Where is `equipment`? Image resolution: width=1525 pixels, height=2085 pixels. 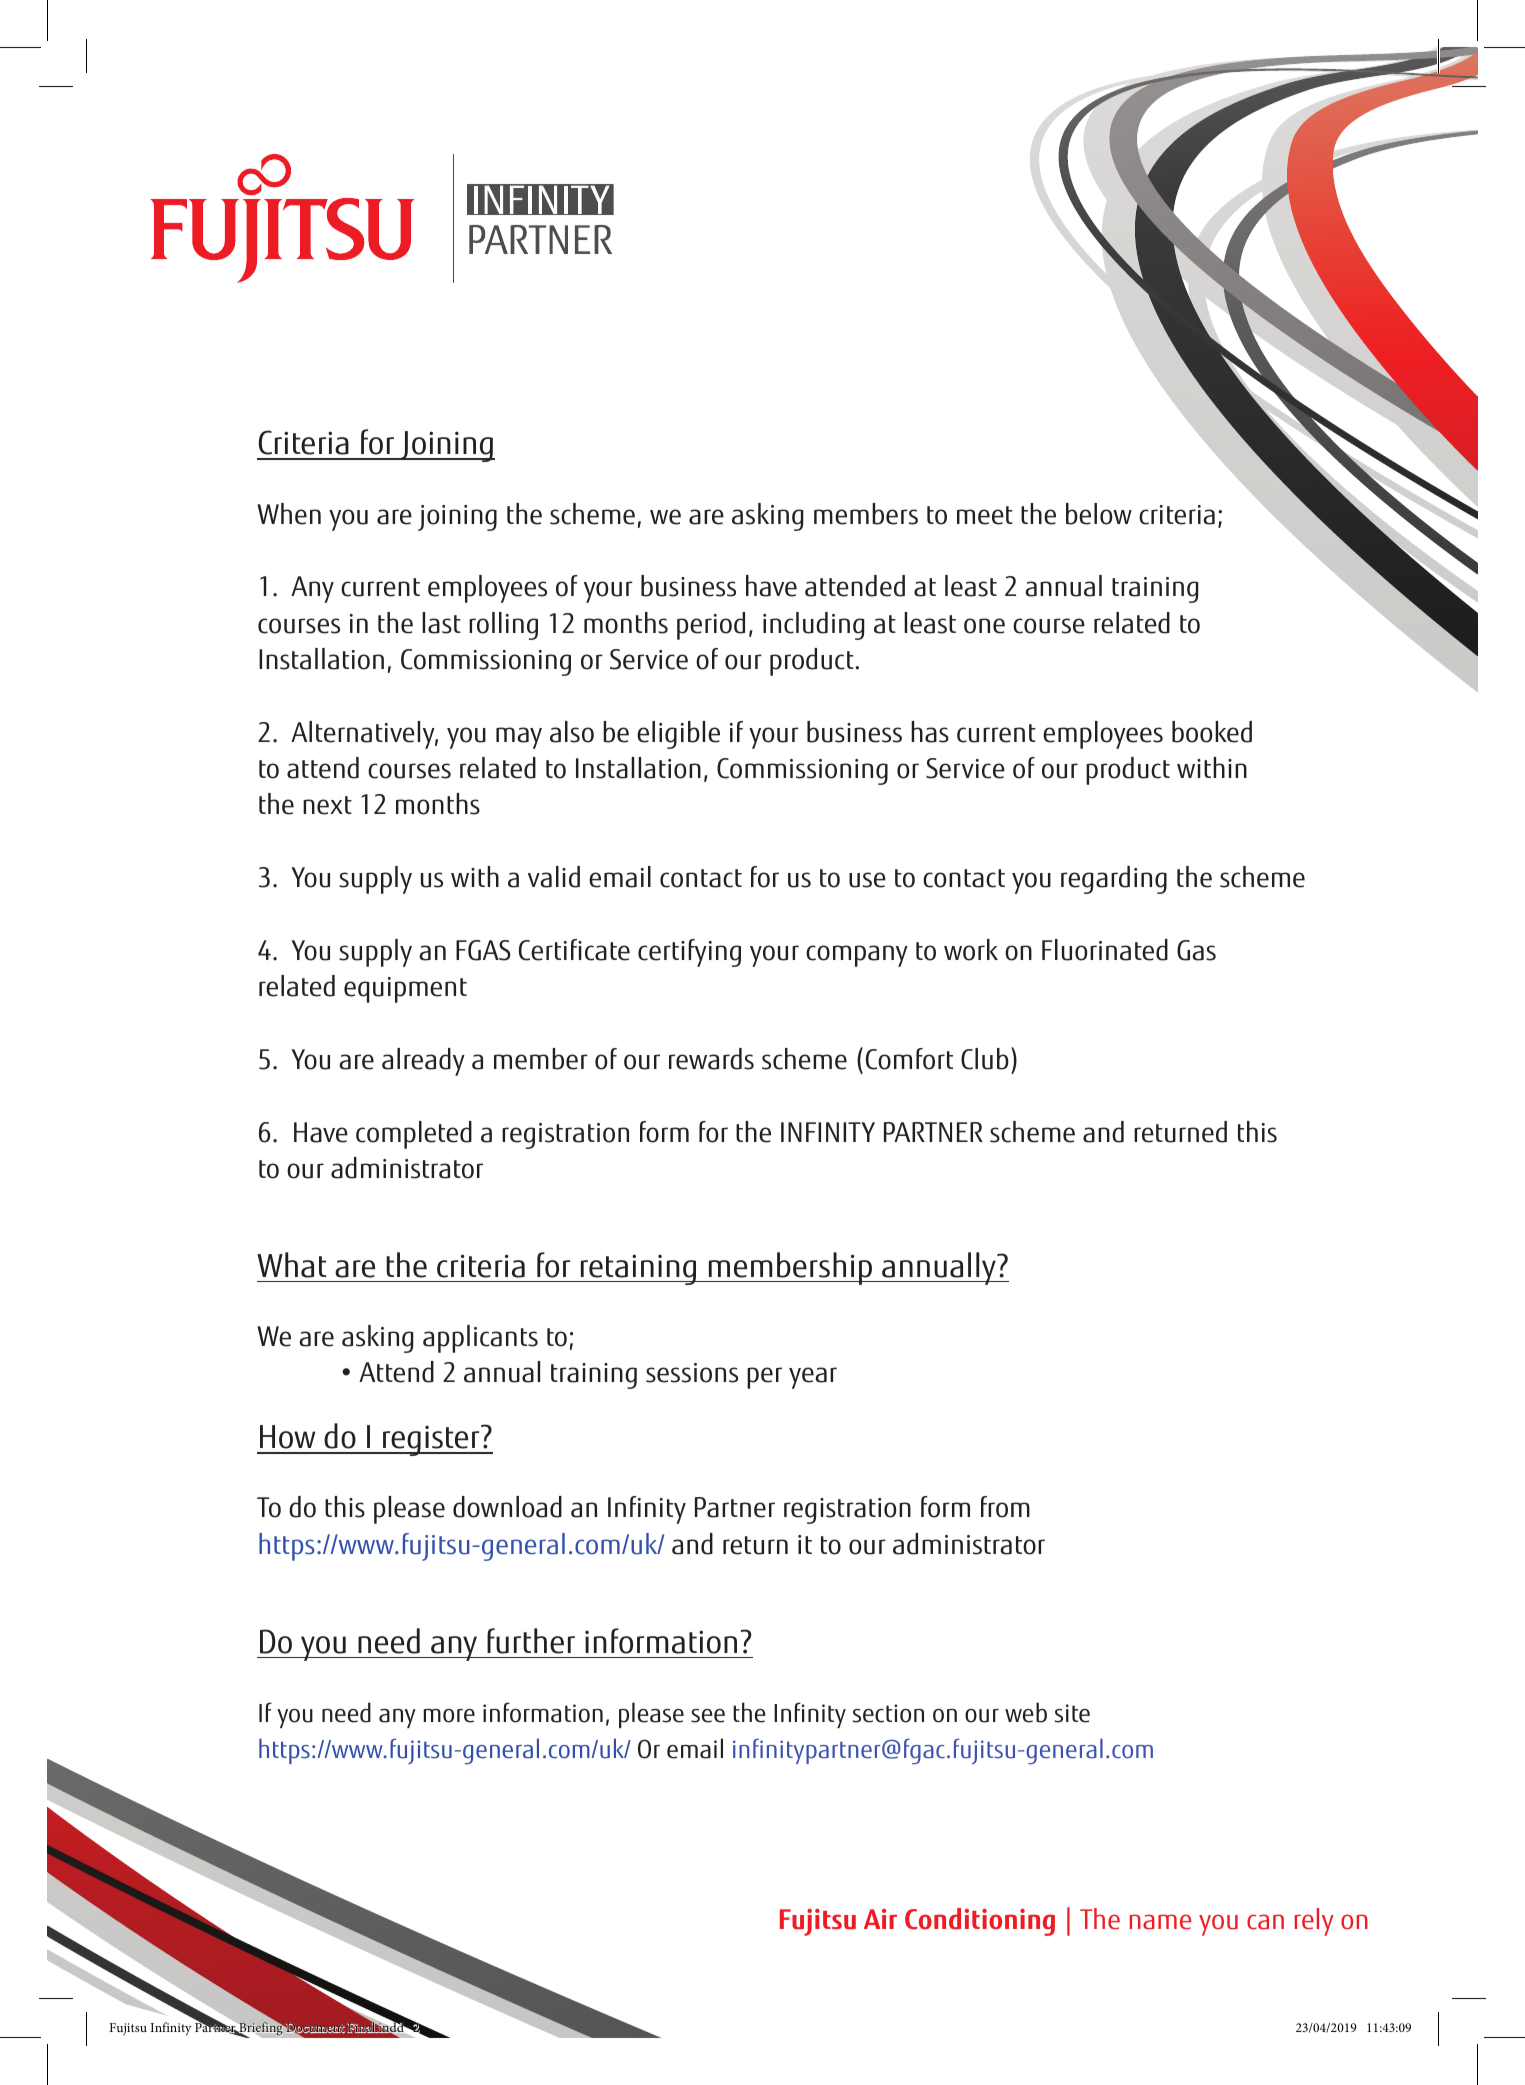 equipment is located at coordinates (405, 990).
